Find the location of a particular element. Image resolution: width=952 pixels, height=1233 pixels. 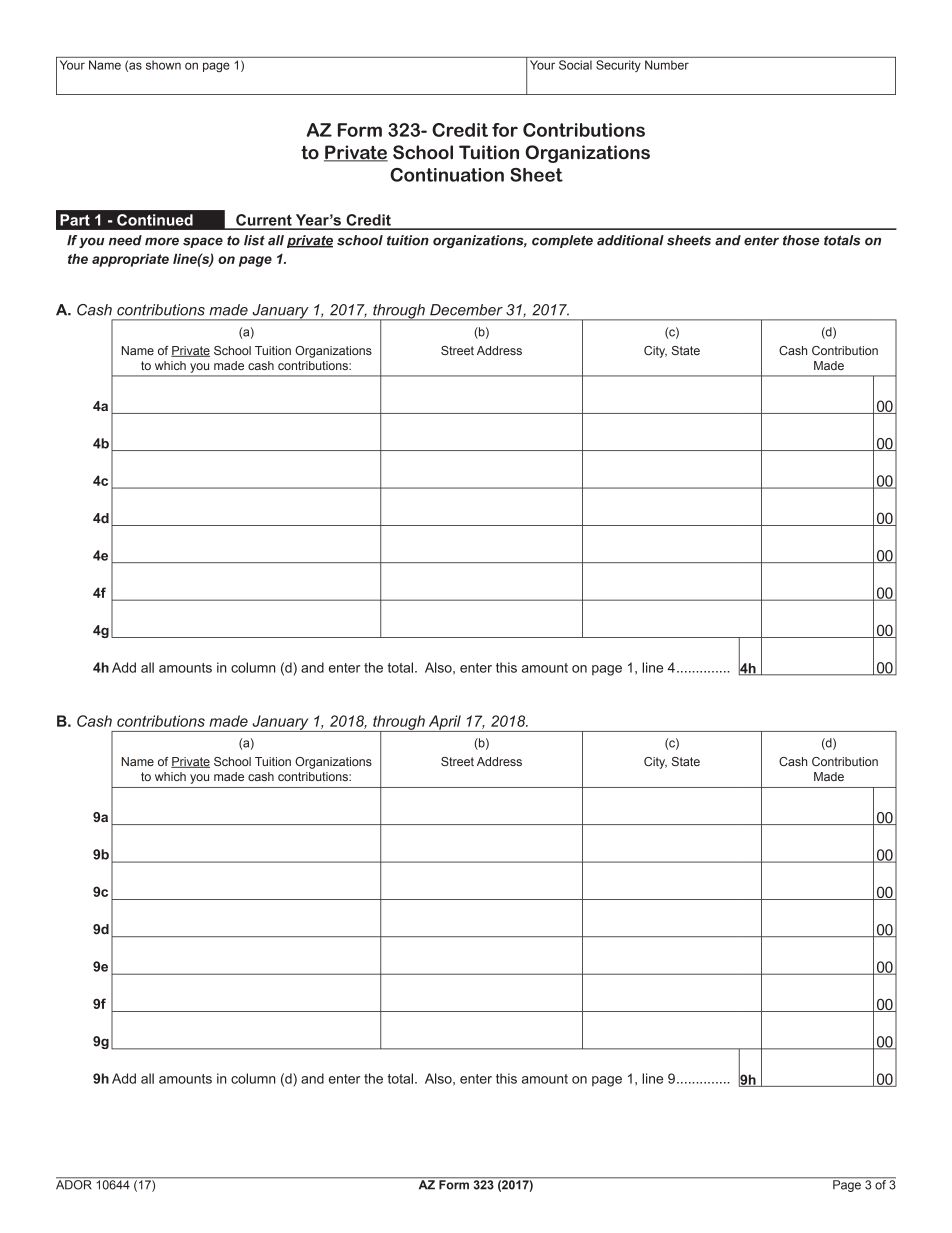

complete is located at coordinates (562, 241).
